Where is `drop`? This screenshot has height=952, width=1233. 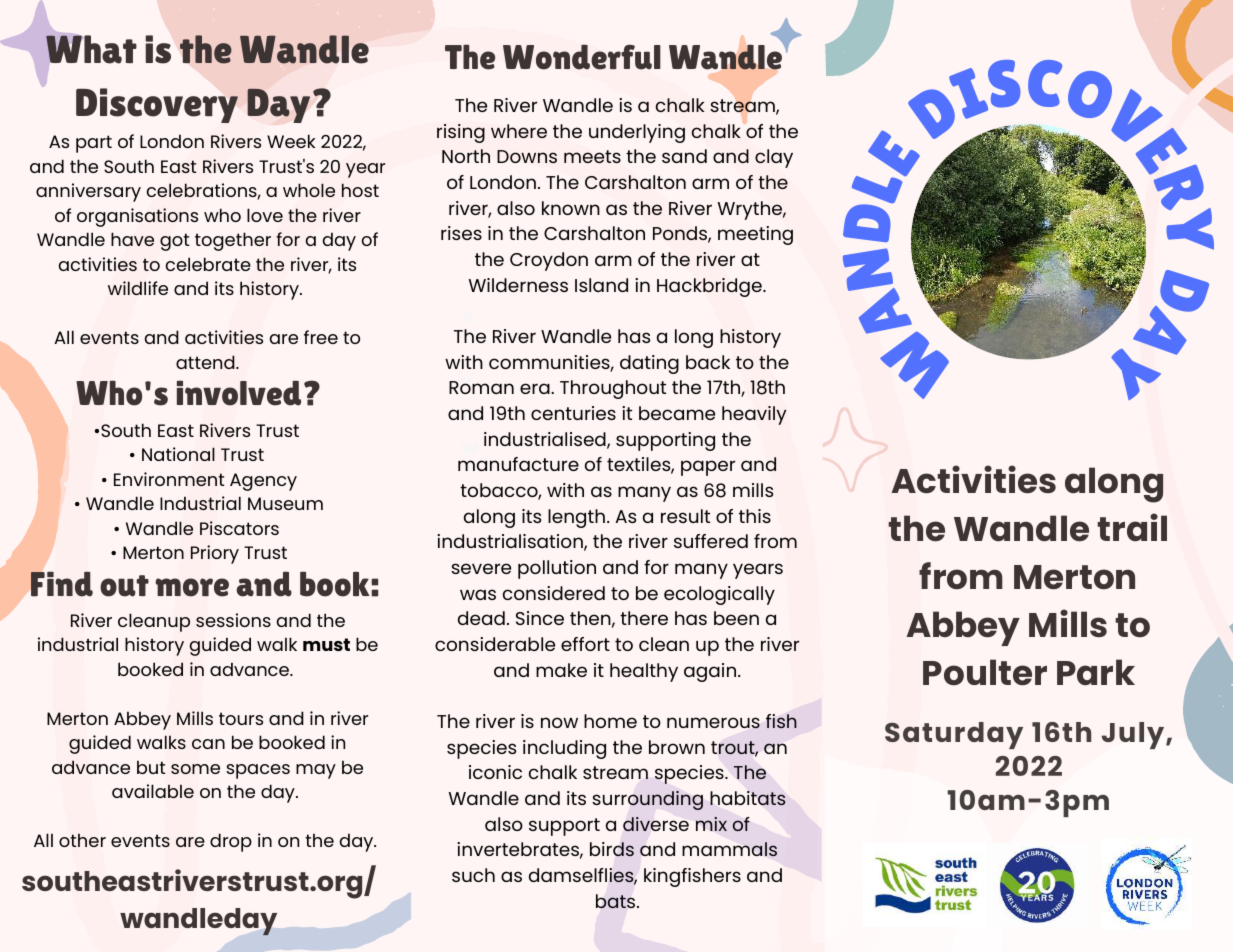
drop is located at coordinates (231, 842).
